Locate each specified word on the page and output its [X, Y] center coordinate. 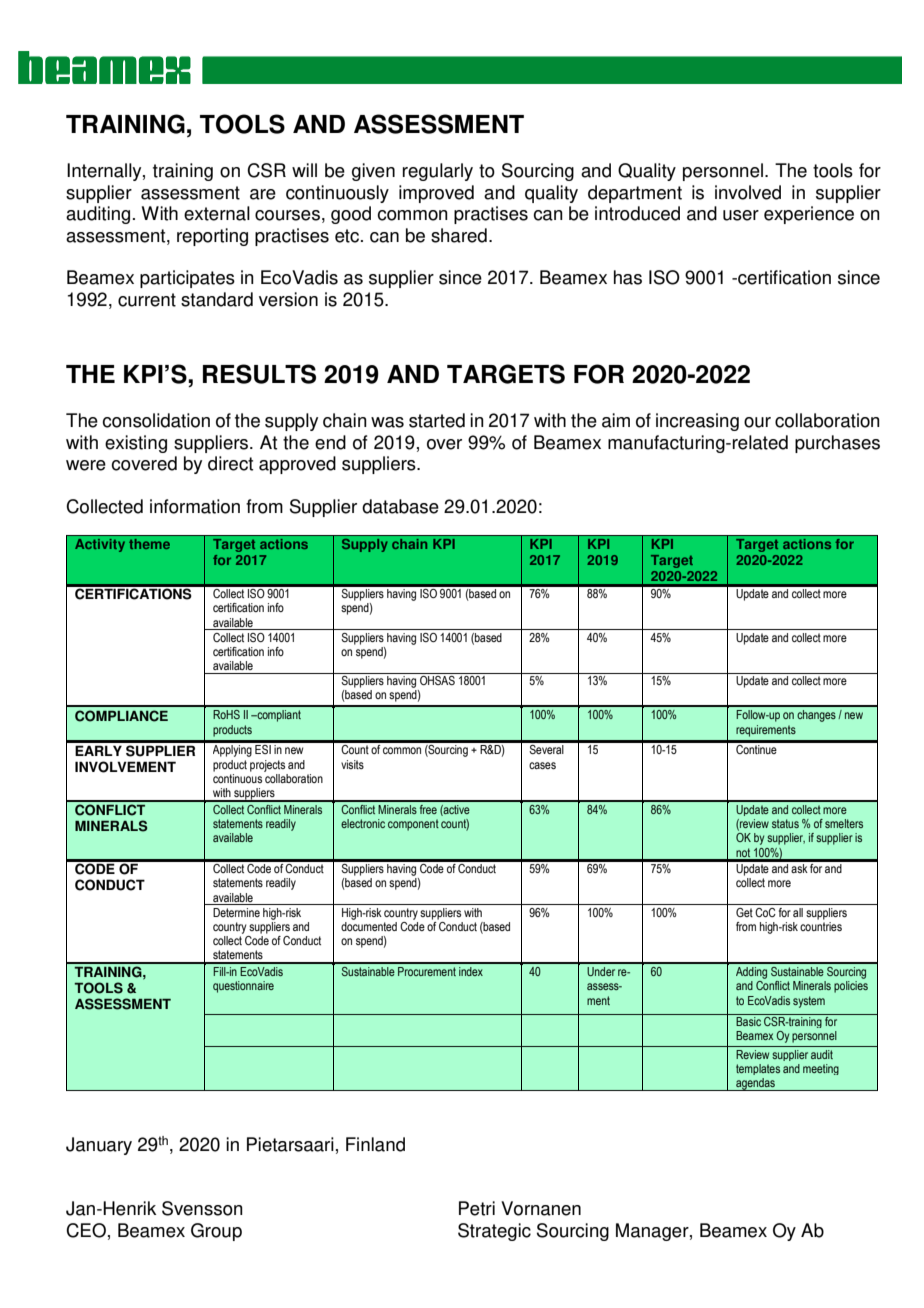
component [413, 825]
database [400, 506]
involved [748, 192]
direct [230, 463]
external [217, 213]
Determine [236, 912]
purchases [837, 444]
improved [436, 194]
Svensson [202, 1208]
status [785, 823]
